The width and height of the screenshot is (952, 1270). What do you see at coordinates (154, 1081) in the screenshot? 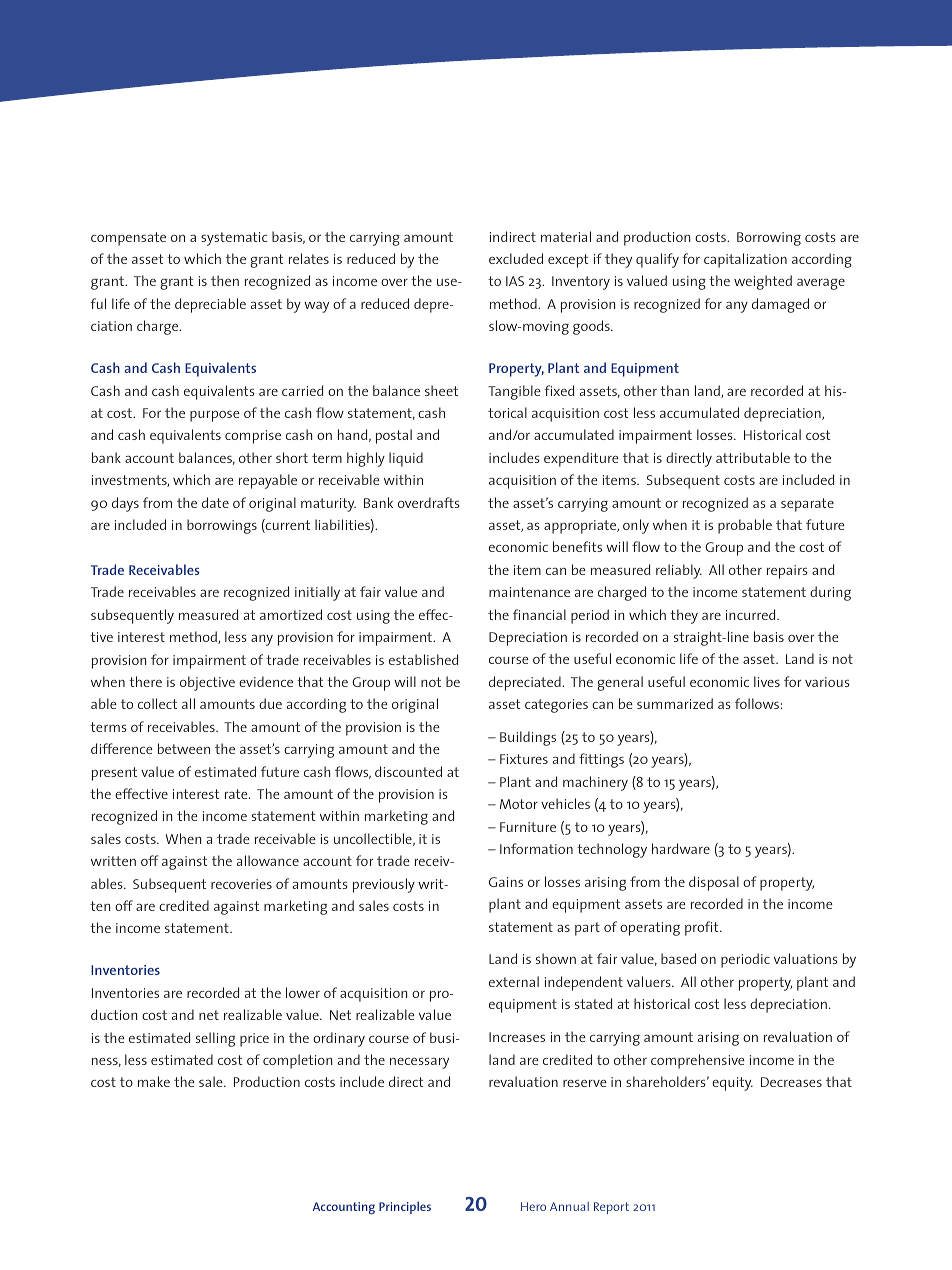
I see `make` at bounding box center [154, 1081].
